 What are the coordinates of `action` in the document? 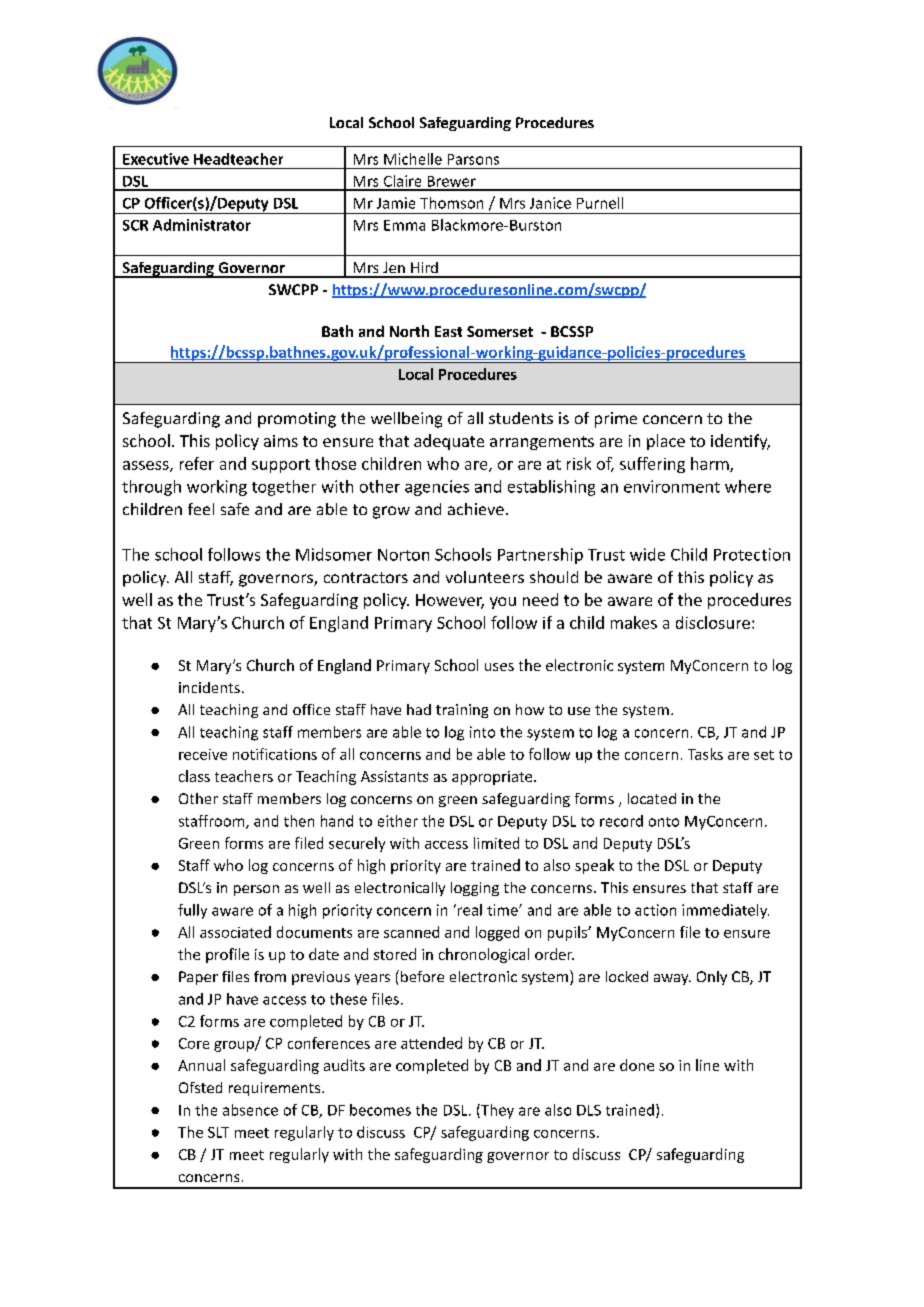 It's located at (655, 910).
